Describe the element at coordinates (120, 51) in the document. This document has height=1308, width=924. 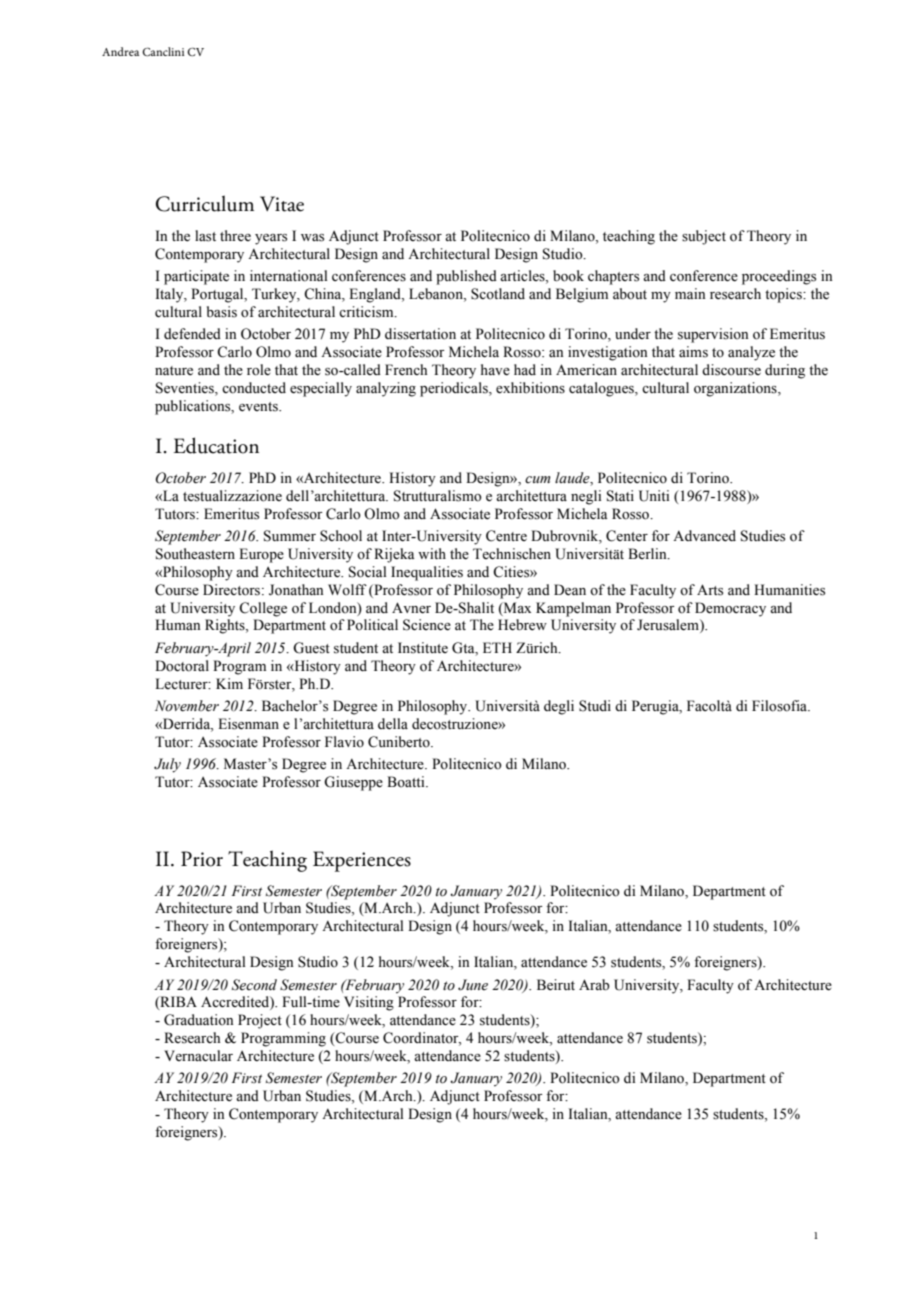
I see `Andrea` at that location.
